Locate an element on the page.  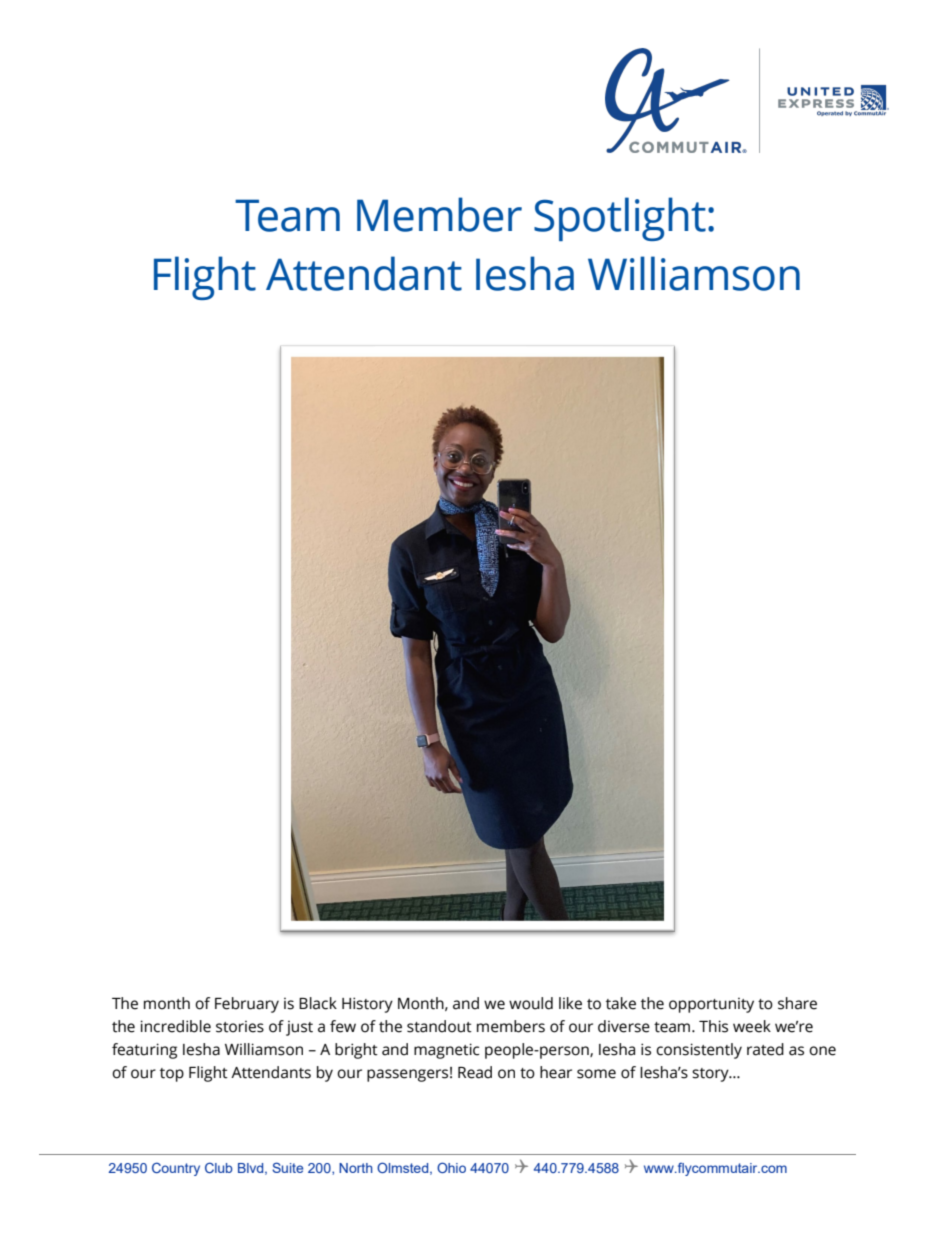
Club is located at coordinates (219, 1167).
